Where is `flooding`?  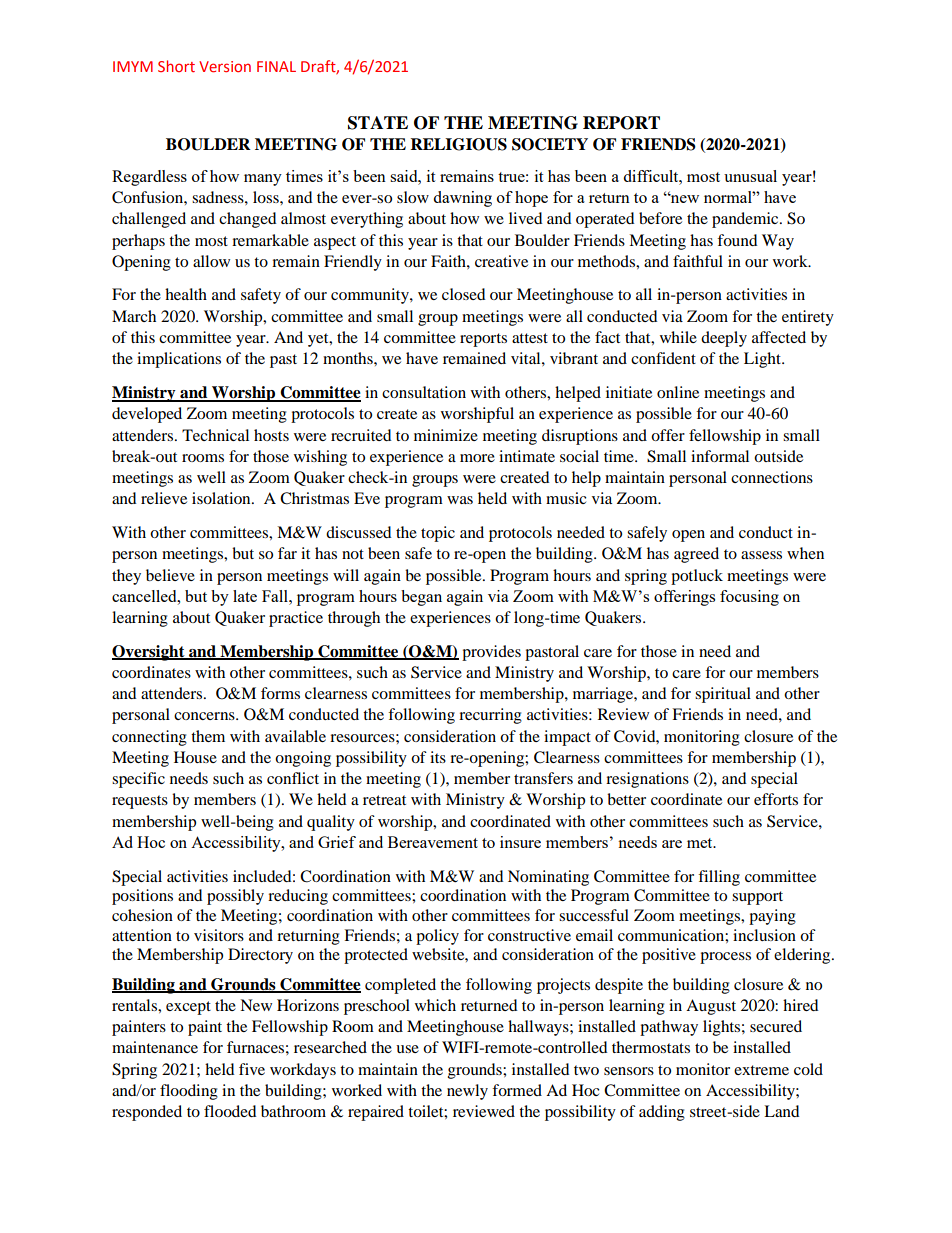 flooding is located at coordinates (189, 1092).
